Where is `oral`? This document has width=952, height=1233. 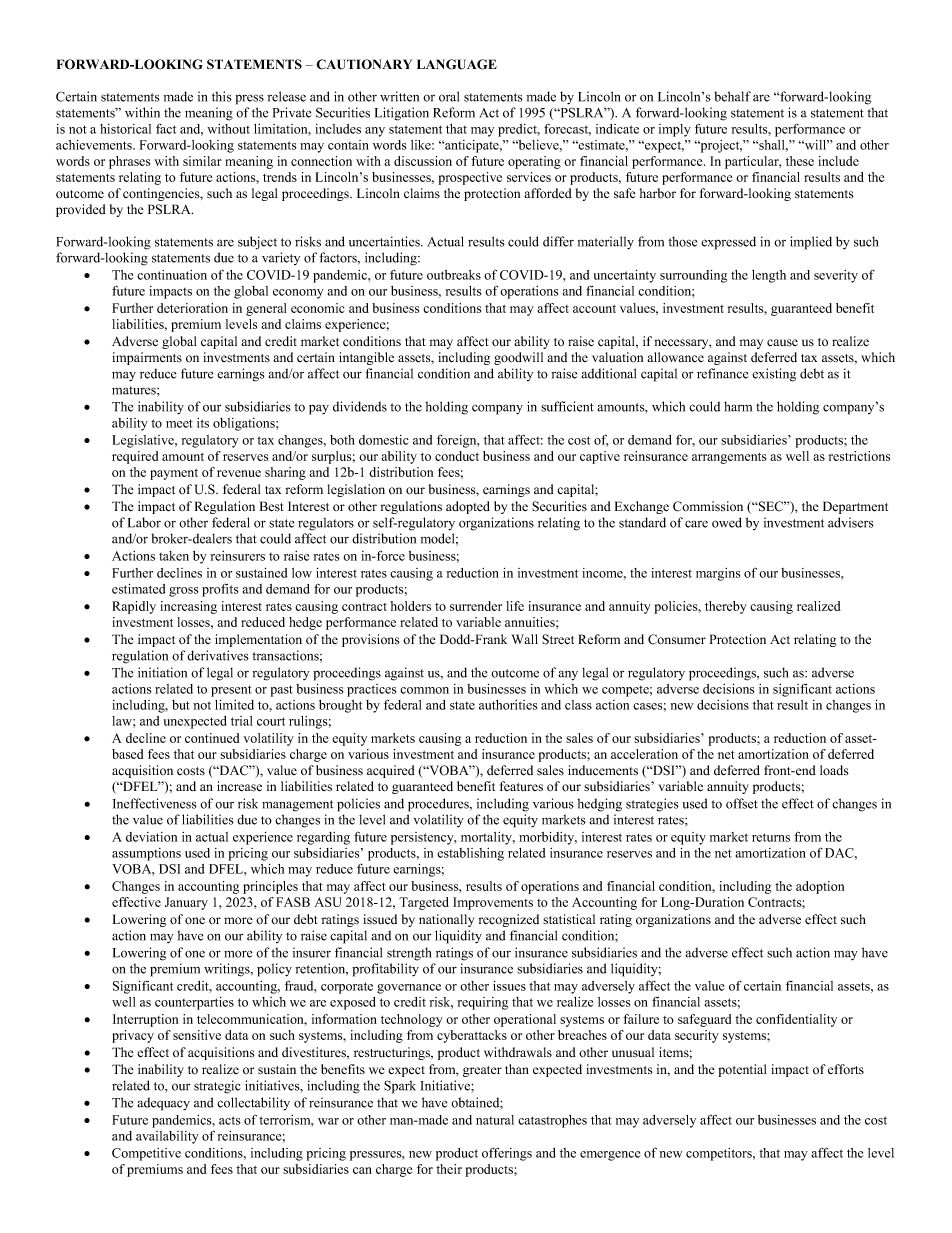
oral is located at coordinates (449, 96).
